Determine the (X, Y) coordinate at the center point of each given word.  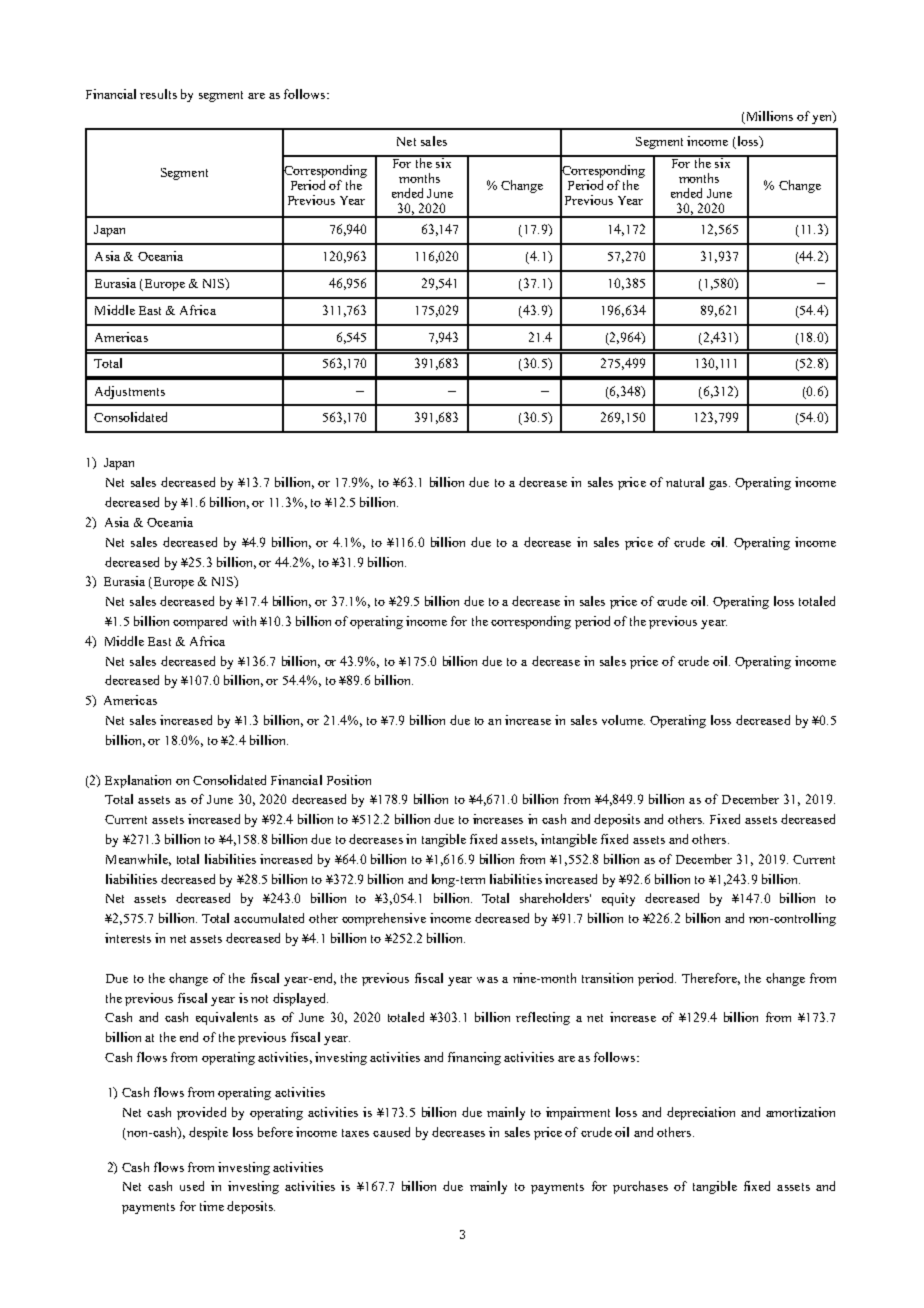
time (212, 1206)
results (158, 94)
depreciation (701, 1113)
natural (685, 482)
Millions (768, 117)
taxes (355, 1133)
